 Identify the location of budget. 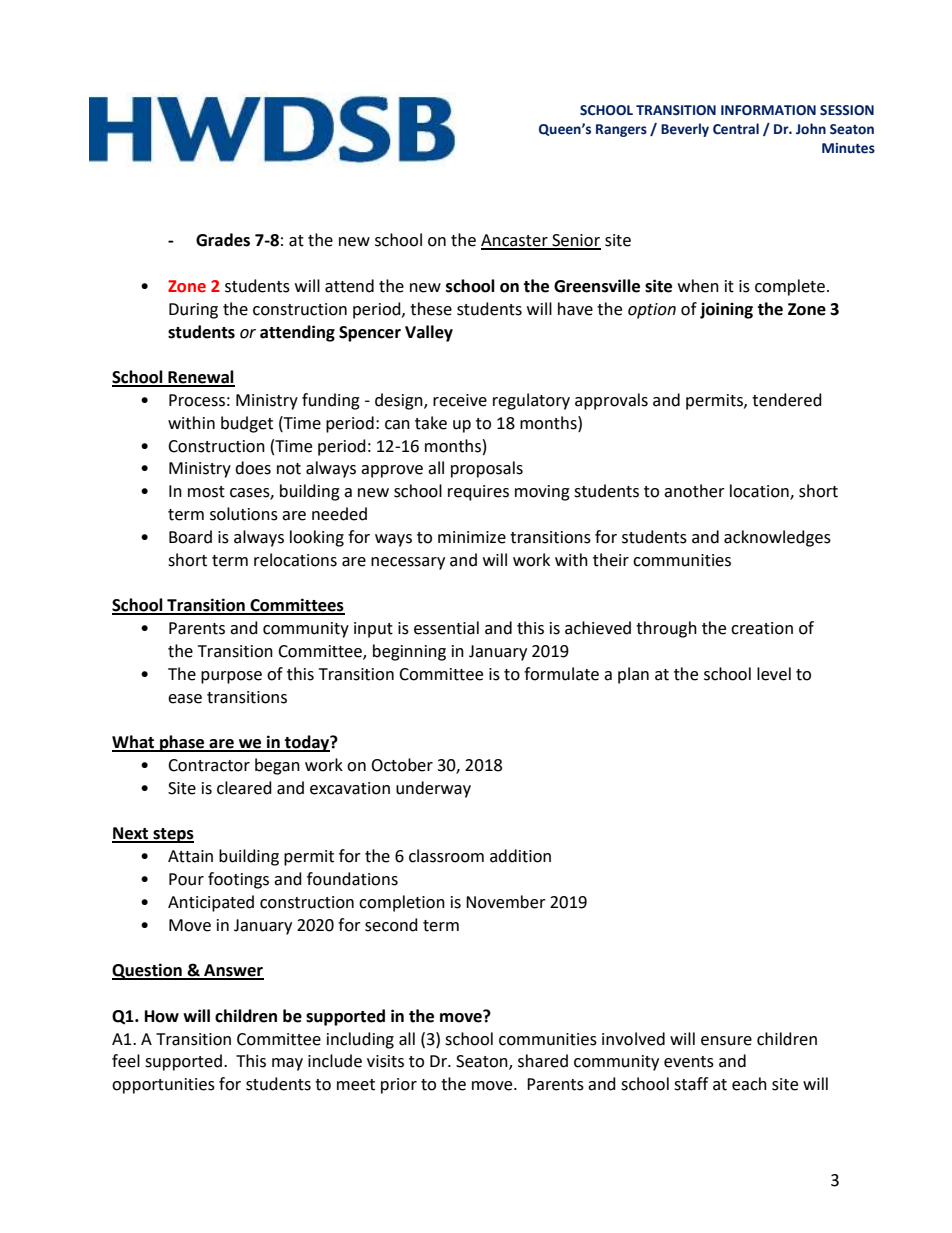
(247, 424).
